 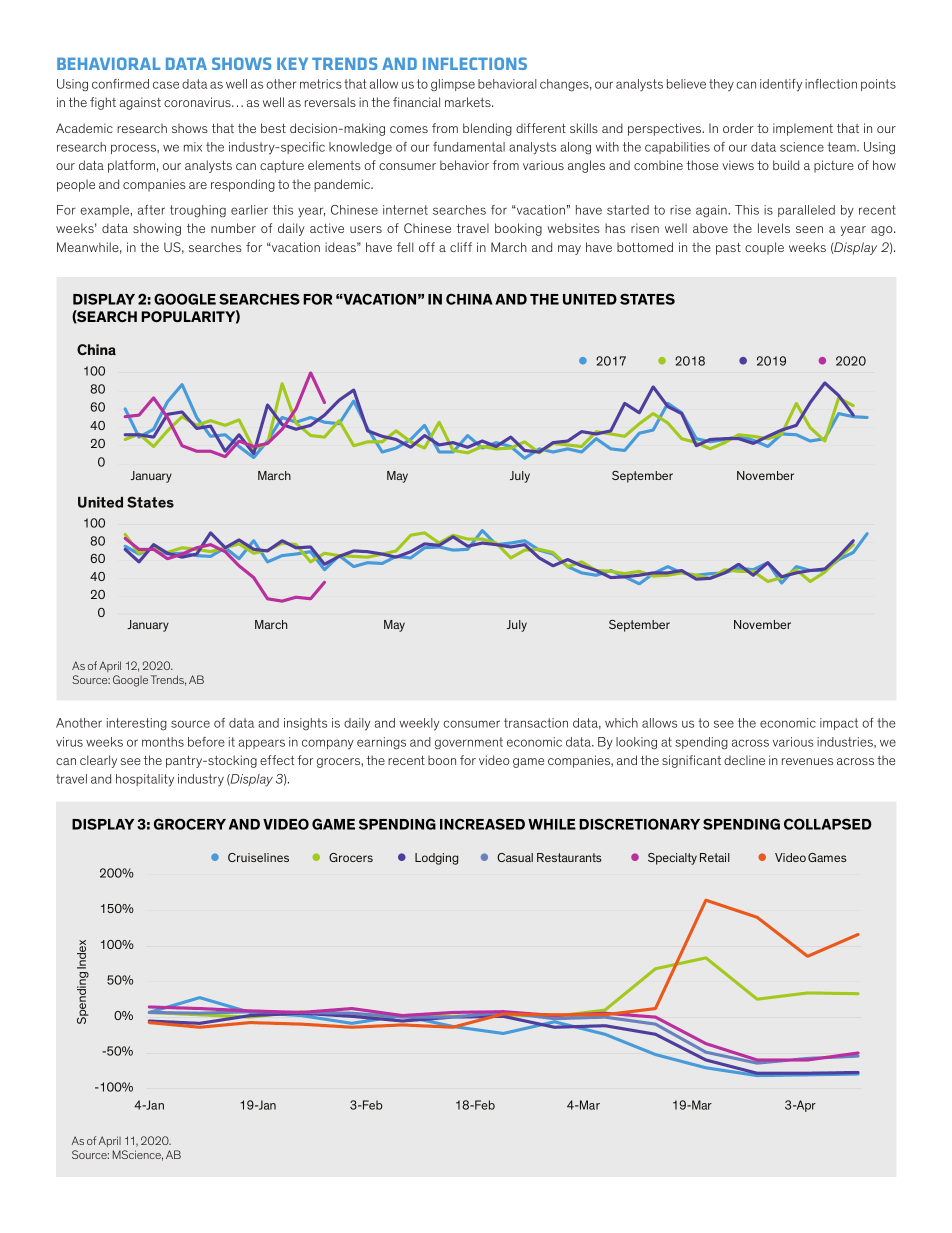 I want to click on identify, so click(x=781, y=85).
